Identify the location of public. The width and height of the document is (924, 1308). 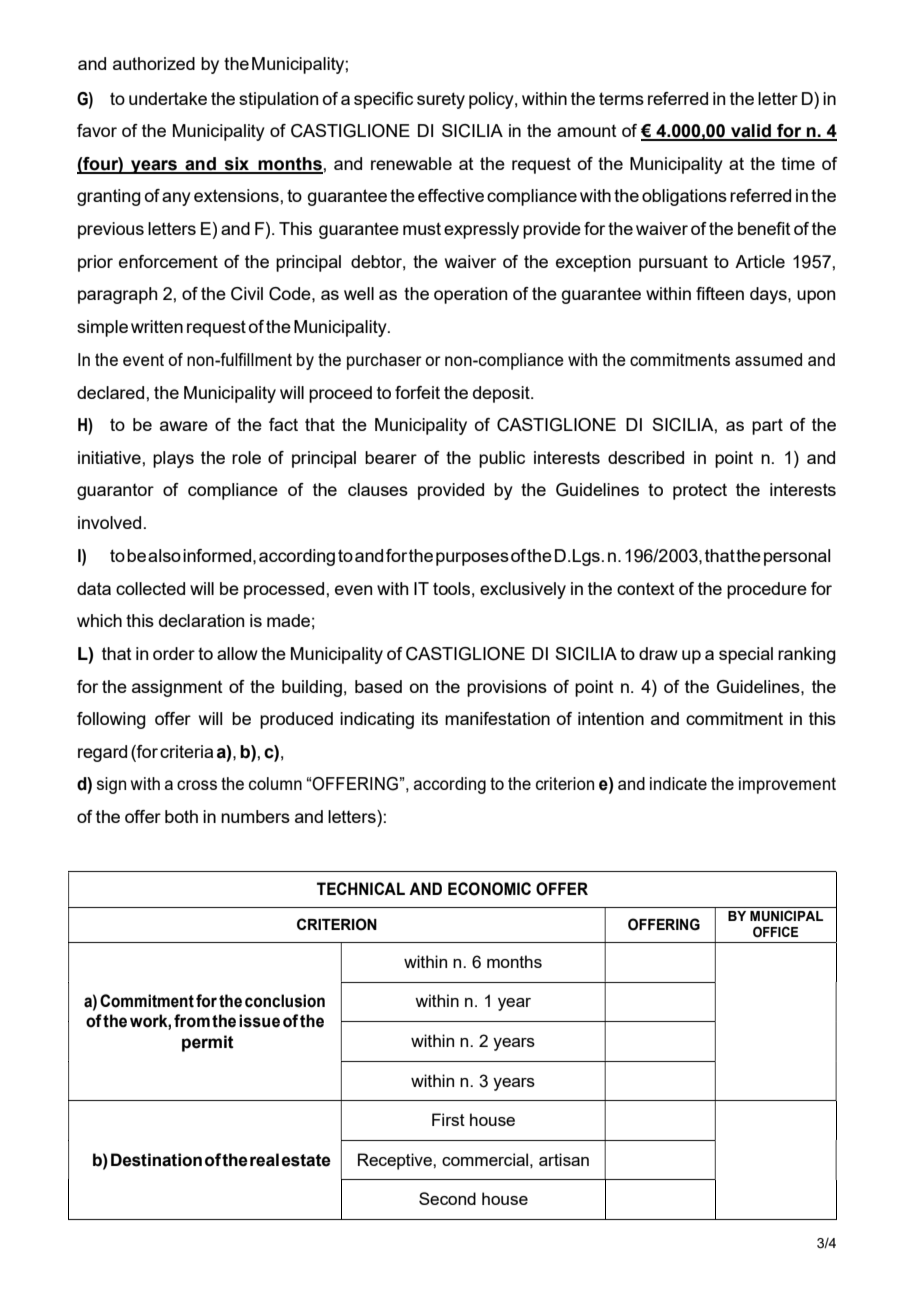
(502, 459).
